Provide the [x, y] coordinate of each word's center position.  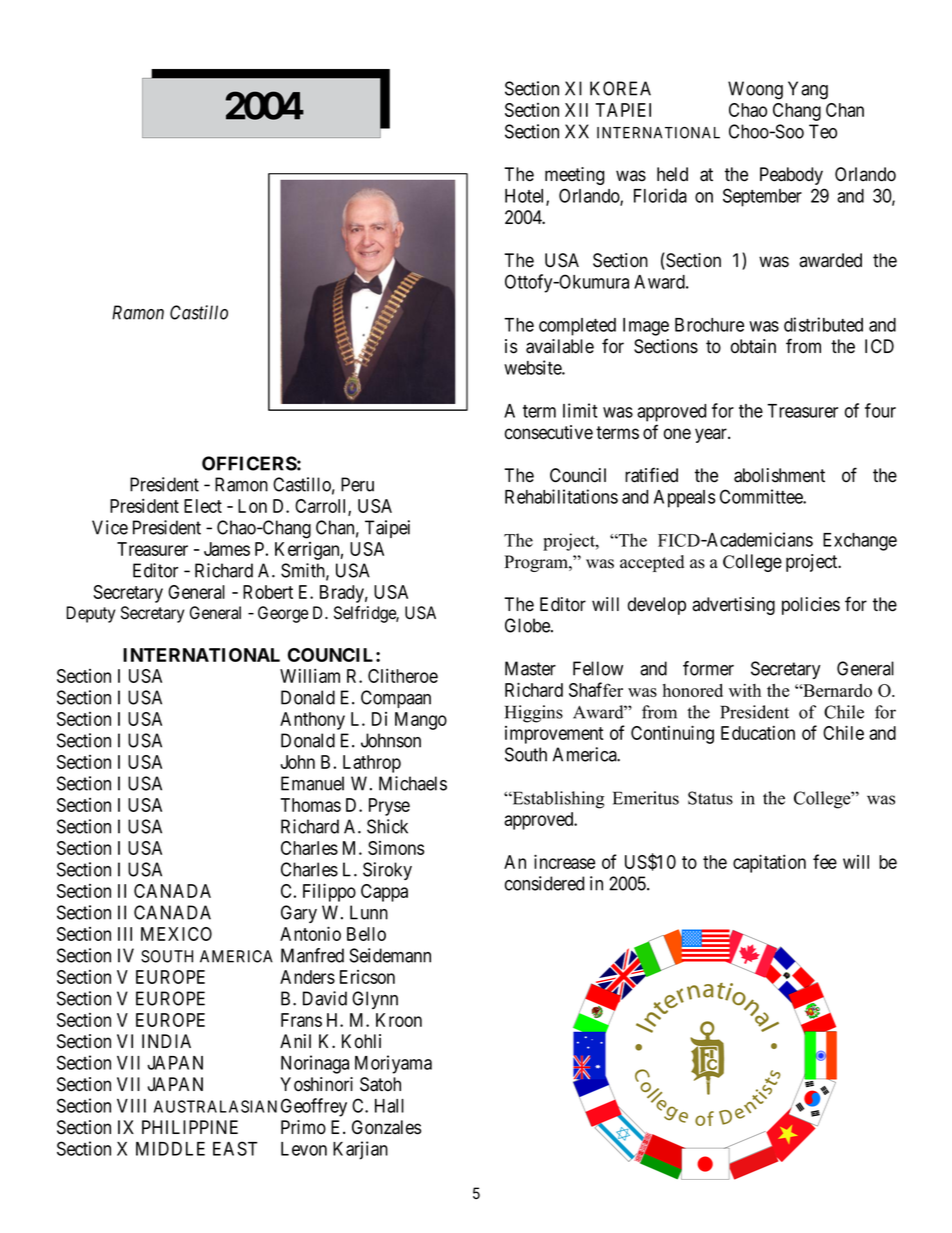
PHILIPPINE [190, 1127]
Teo [823, 131]
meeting [574, 176]
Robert [268, 592]
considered [544, 883]
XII [576, 110]
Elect [203, 506]
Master [530, 668]
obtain [753, 346]
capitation [769, 863]
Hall [389, 1106]
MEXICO [176, 934]
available [560, 346]
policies [811, 606]
